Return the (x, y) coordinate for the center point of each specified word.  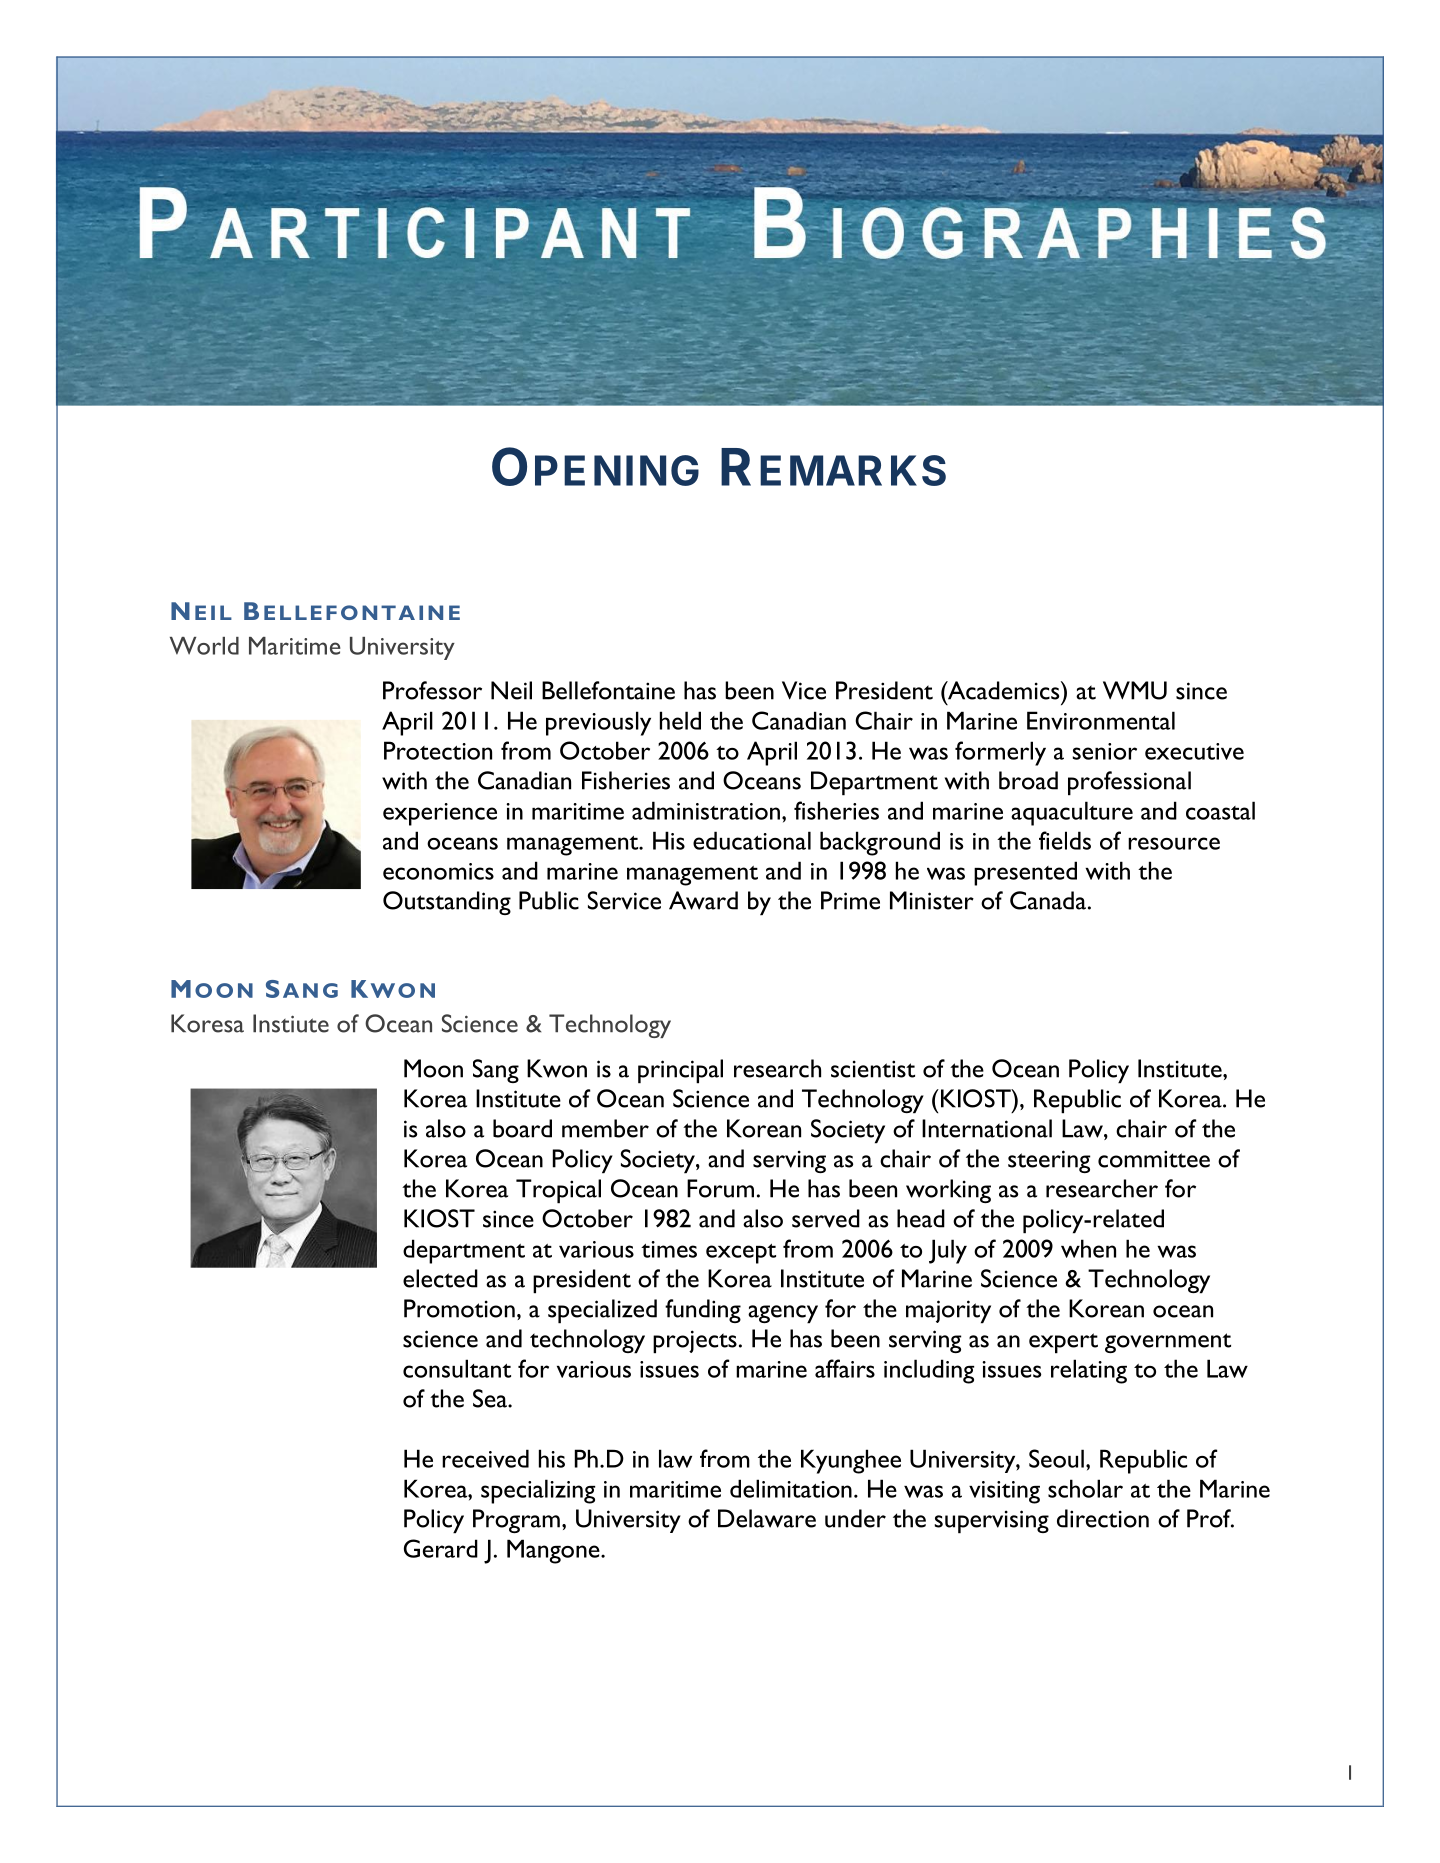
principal (680, 1071)
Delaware (767, 1518)
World (204, 646)
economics (438, 871)
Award (703, 900)
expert (1063, 1343)
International (987, 1128)
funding (703, 1311)
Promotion (459, 1308)
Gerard (441, 1548)
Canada (1048, 900)
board (522, 1128)
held (680, 720)
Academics (1004, 690)
